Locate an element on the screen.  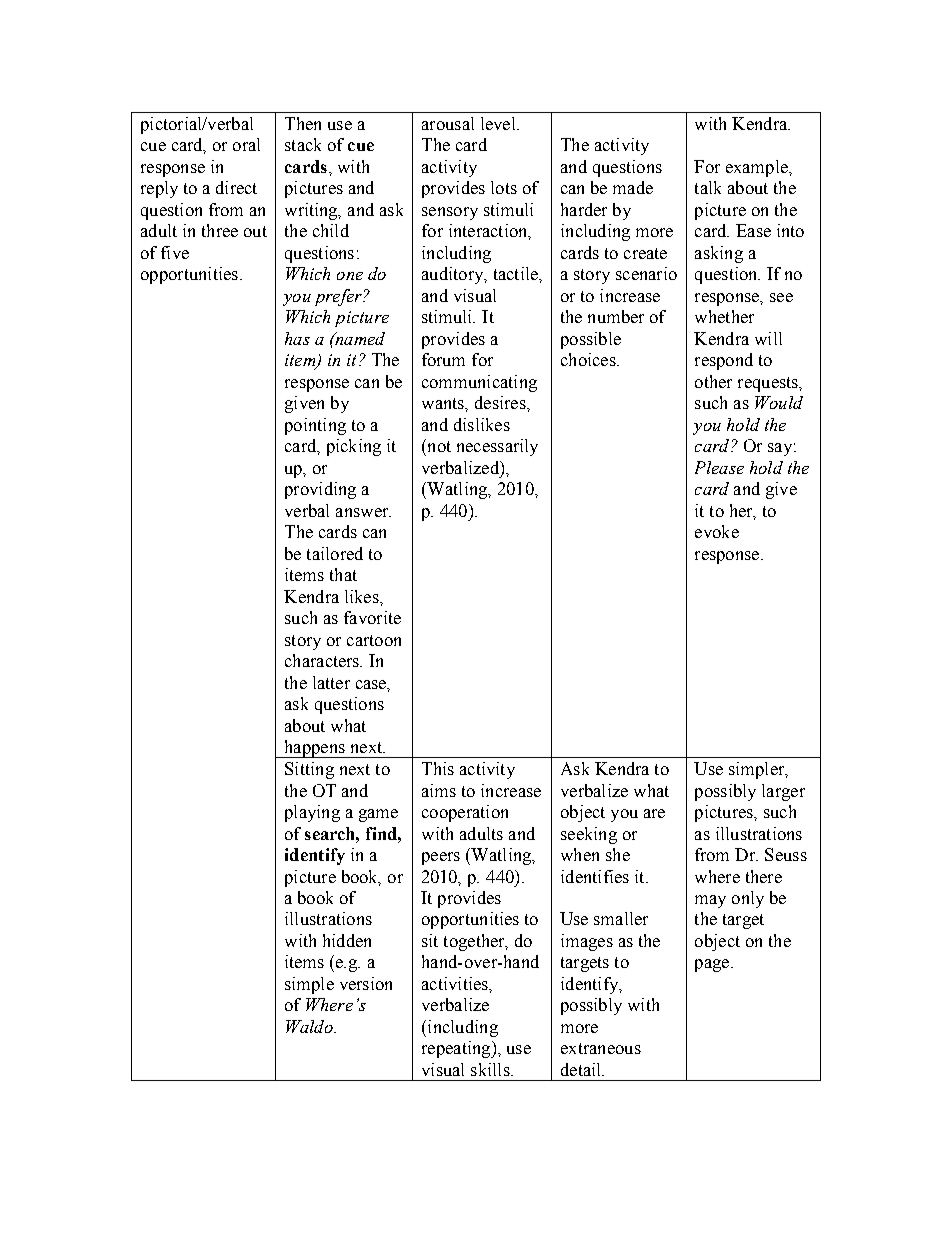
playing is located at coordinates (312, 813).
